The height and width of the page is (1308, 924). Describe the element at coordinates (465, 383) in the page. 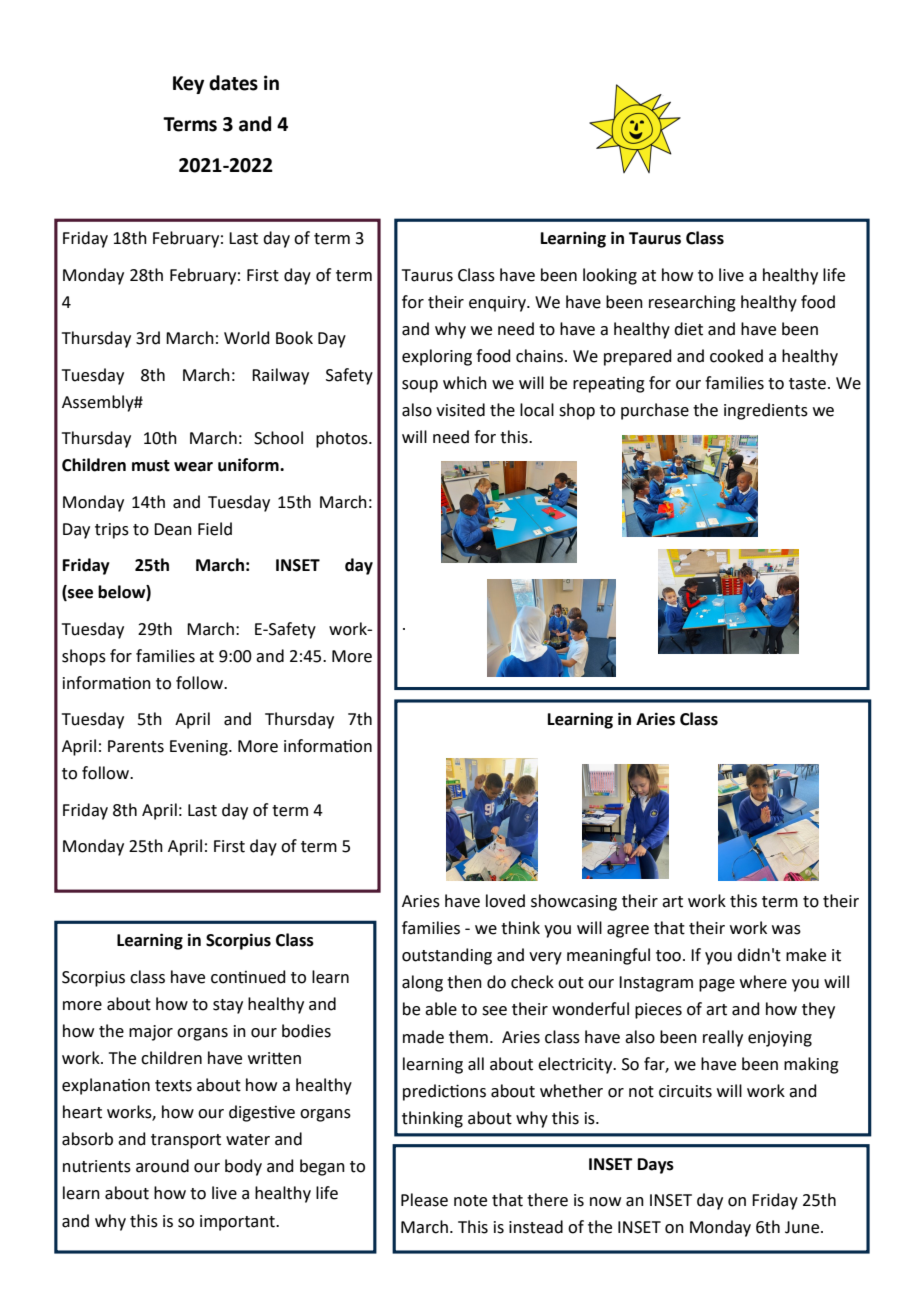

I see `which` at that location.
